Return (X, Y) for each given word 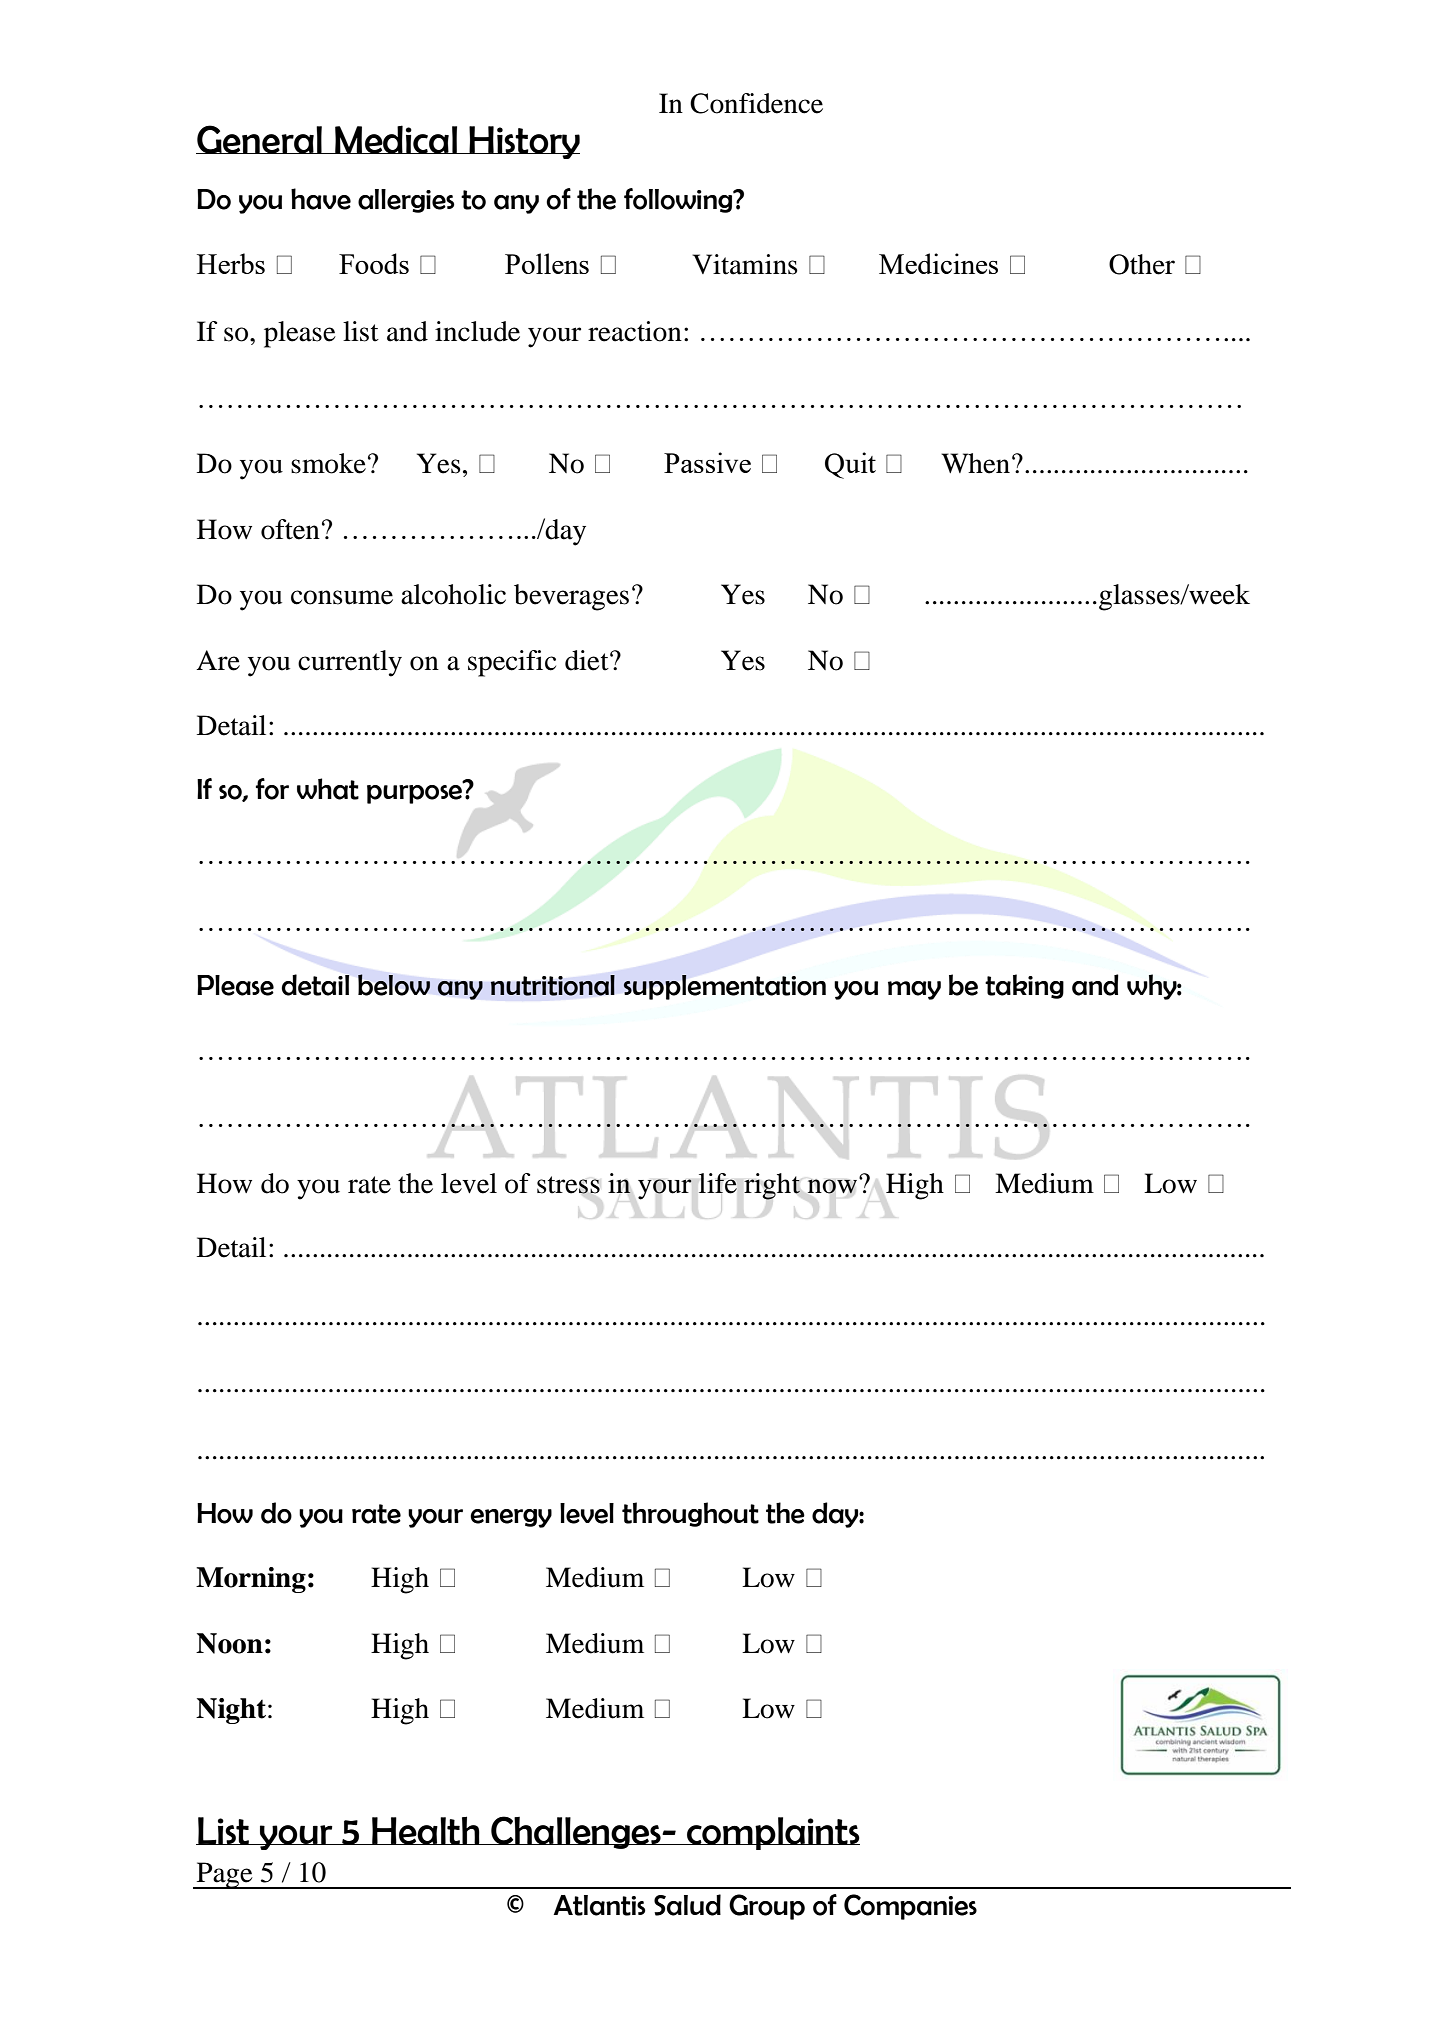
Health (426, 1830)
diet (588, 660)
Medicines (938, 263)
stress (568, 1185)
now (832, 1186)
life (718, 1183)
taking (1024, 986)
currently (350, 663)
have (321, 199)
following (679, 200)
